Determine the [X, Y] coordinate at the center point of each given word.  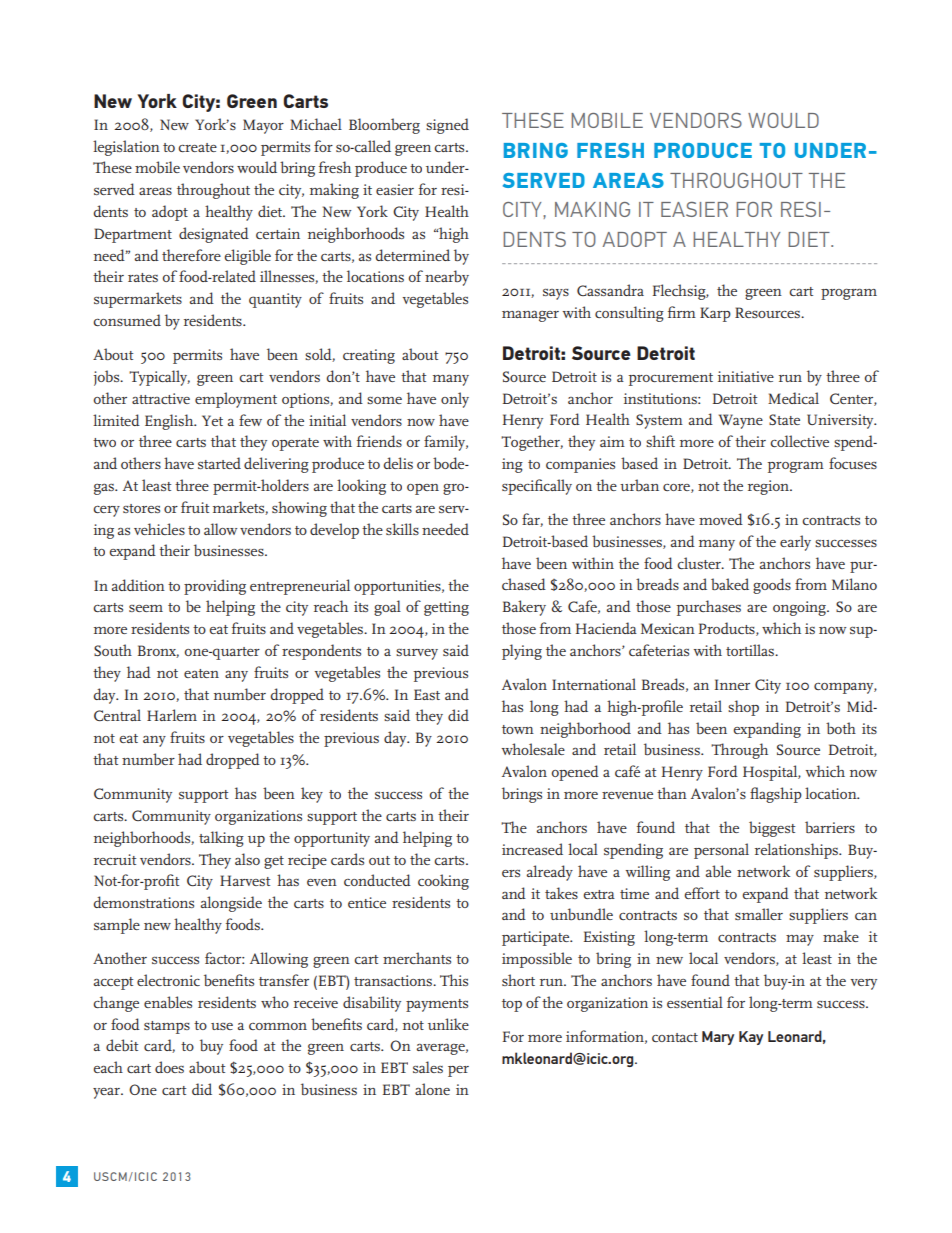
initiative [746, 376]
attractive [161, 398]
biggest [772, 829]
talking [221, 839]
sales [428, 1067]
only [455, 400]
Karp [715, 314]
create [197, 147]
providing [215, 587]
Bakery [524, 608]
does [169, 1067]
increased [532, 849]
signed [447, 126]
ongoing [800, 608]
